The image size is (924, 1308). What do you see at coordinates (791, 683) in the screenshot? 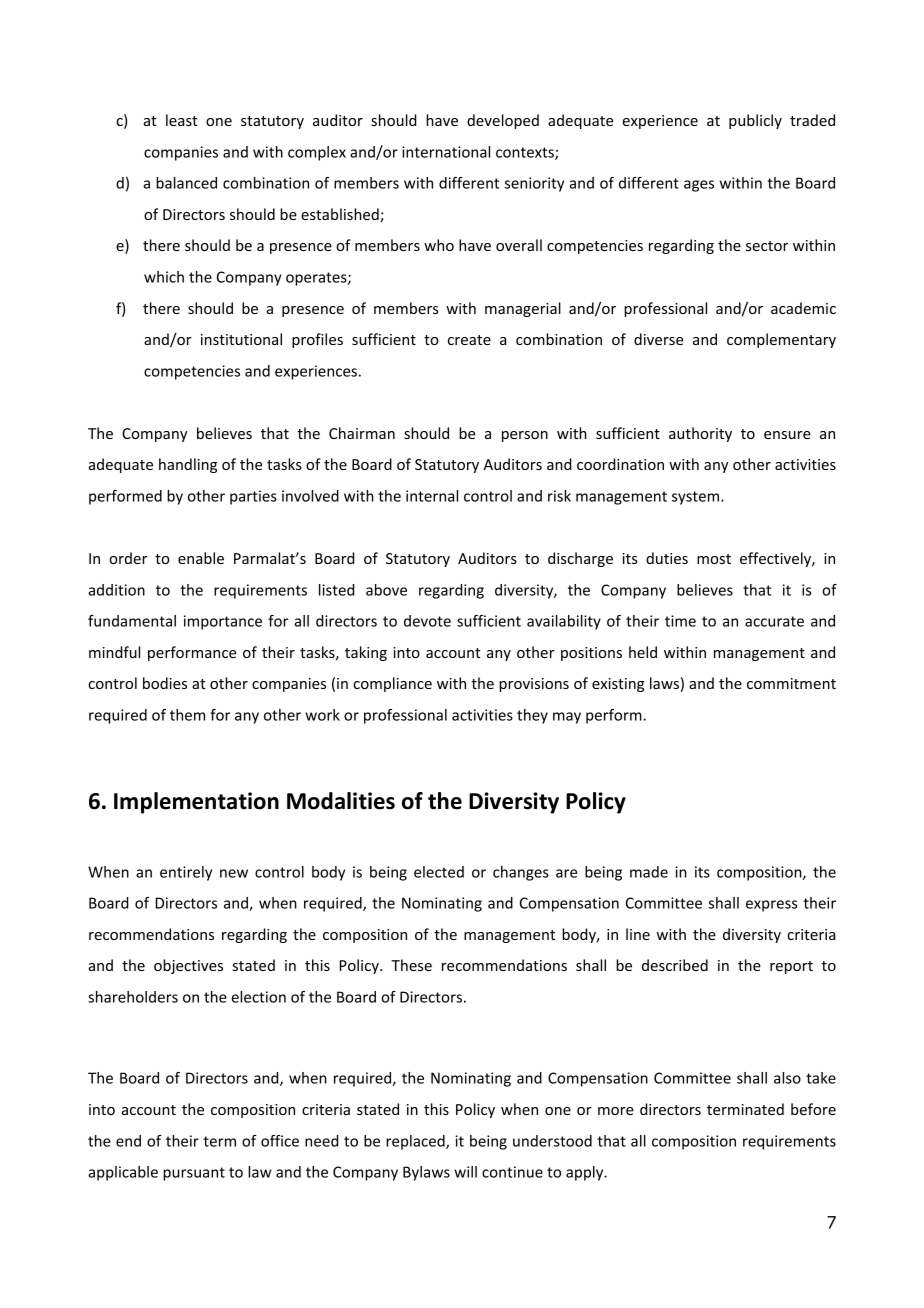
I see `commitment` at bounding box center [791, 683].
